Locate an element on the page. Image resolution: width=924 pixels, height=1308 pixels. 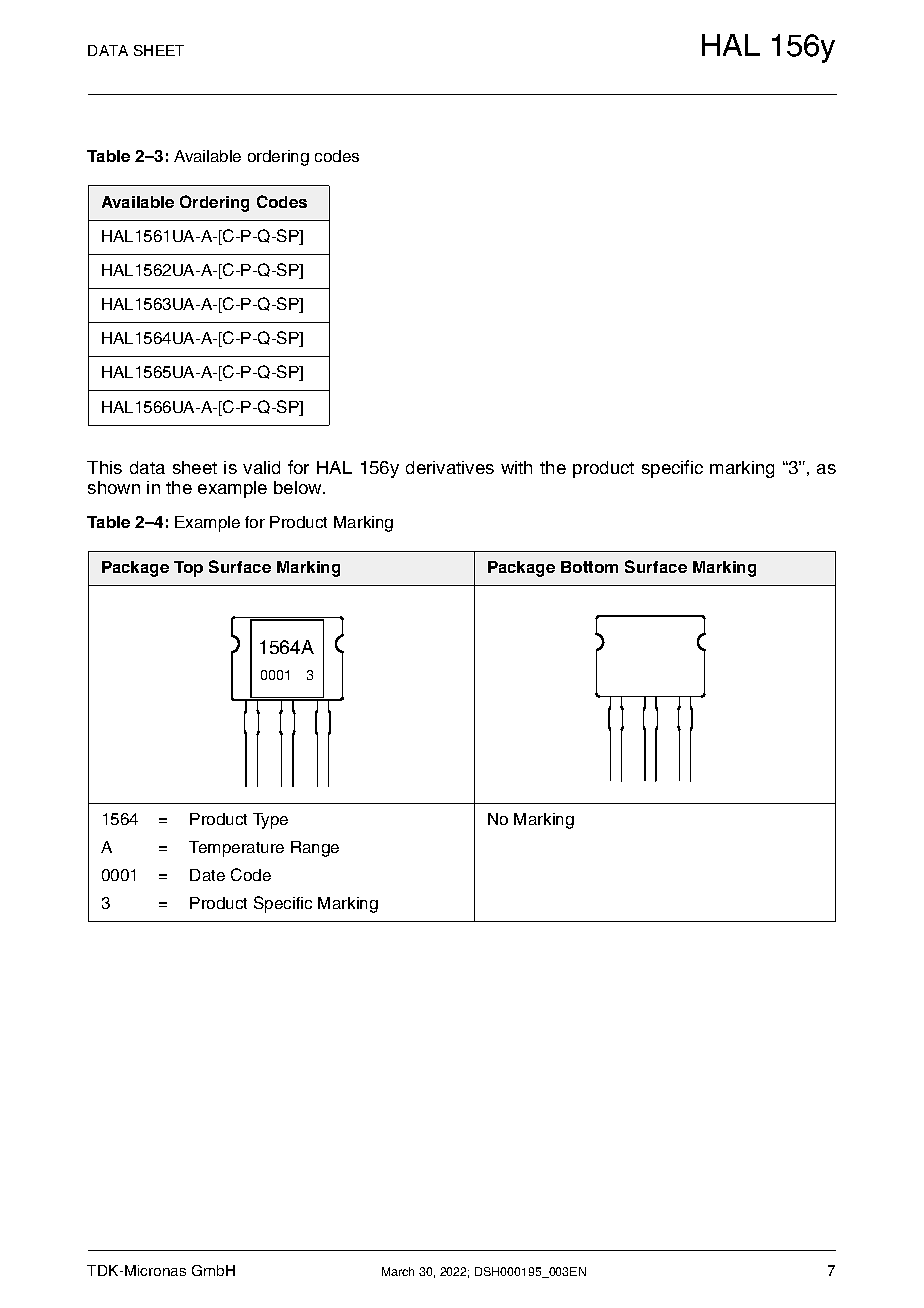
Temperature is located at coordinates (236, 849).
